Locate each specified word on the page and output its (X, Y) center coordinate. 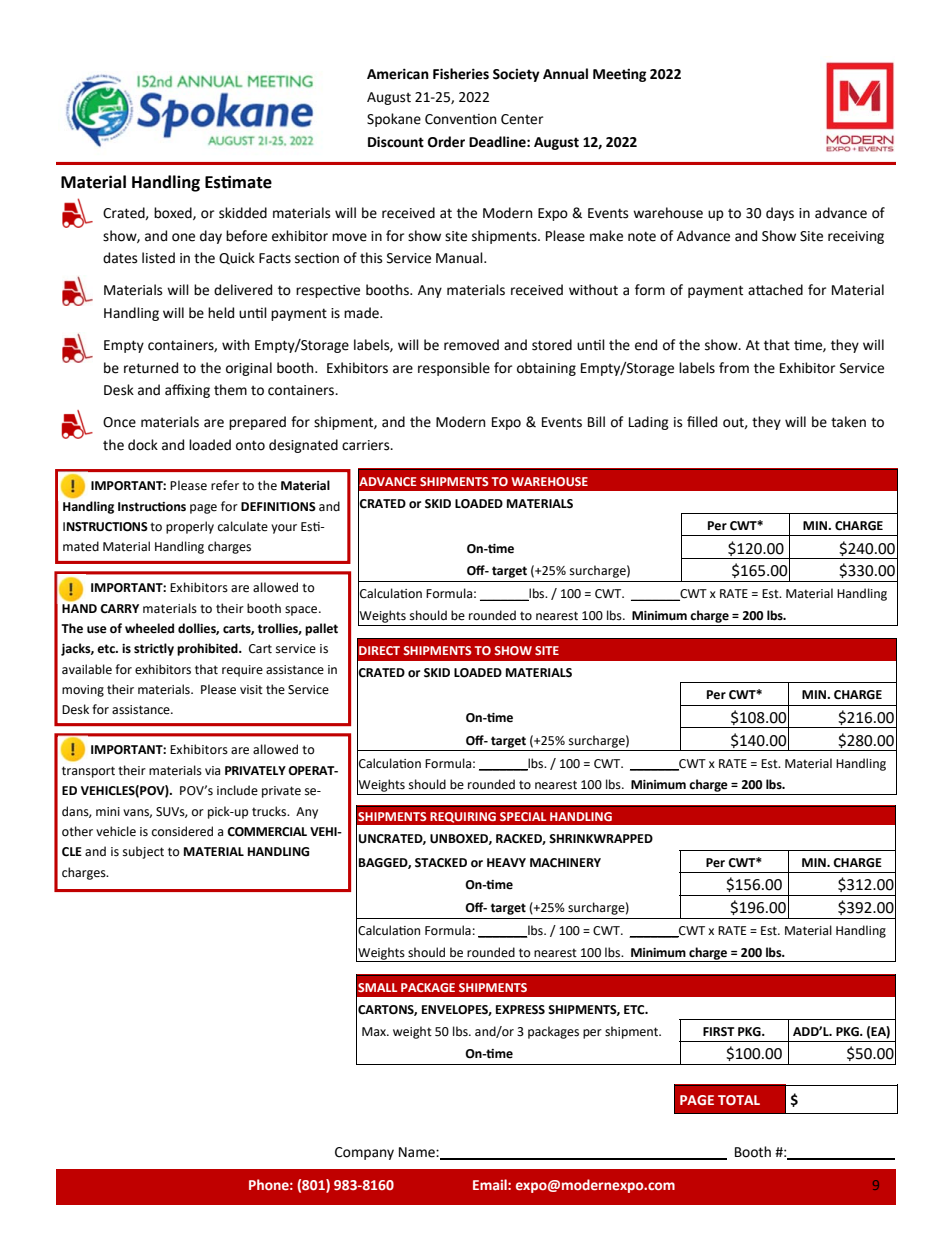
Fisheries (461, 74)
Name (418, 1152)
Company (364, 1153)
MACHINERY (565, 863)
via (212, 770)
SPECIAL (523, 816)
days (780, 214)
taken (848, 422)
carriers (367, 445)
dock (143, 445)
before (246, 236)
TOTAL (739, 1100)
